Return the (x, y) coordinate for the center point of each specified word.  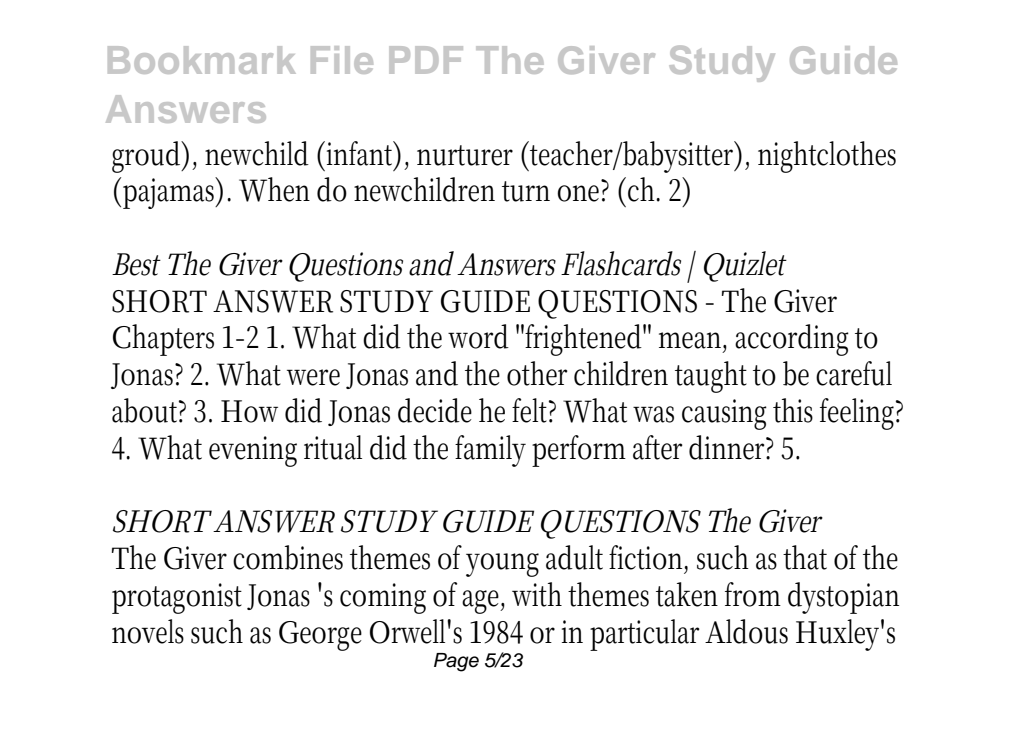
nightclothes (827, 157)
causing (724, 414)
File (342, 60)
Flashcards (621, 263)
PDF (426, 60)
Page (456, 662)
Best (136, 264)
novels (148, 631)
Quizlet (745, 266)
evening (253, 451)
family (490, 451)
